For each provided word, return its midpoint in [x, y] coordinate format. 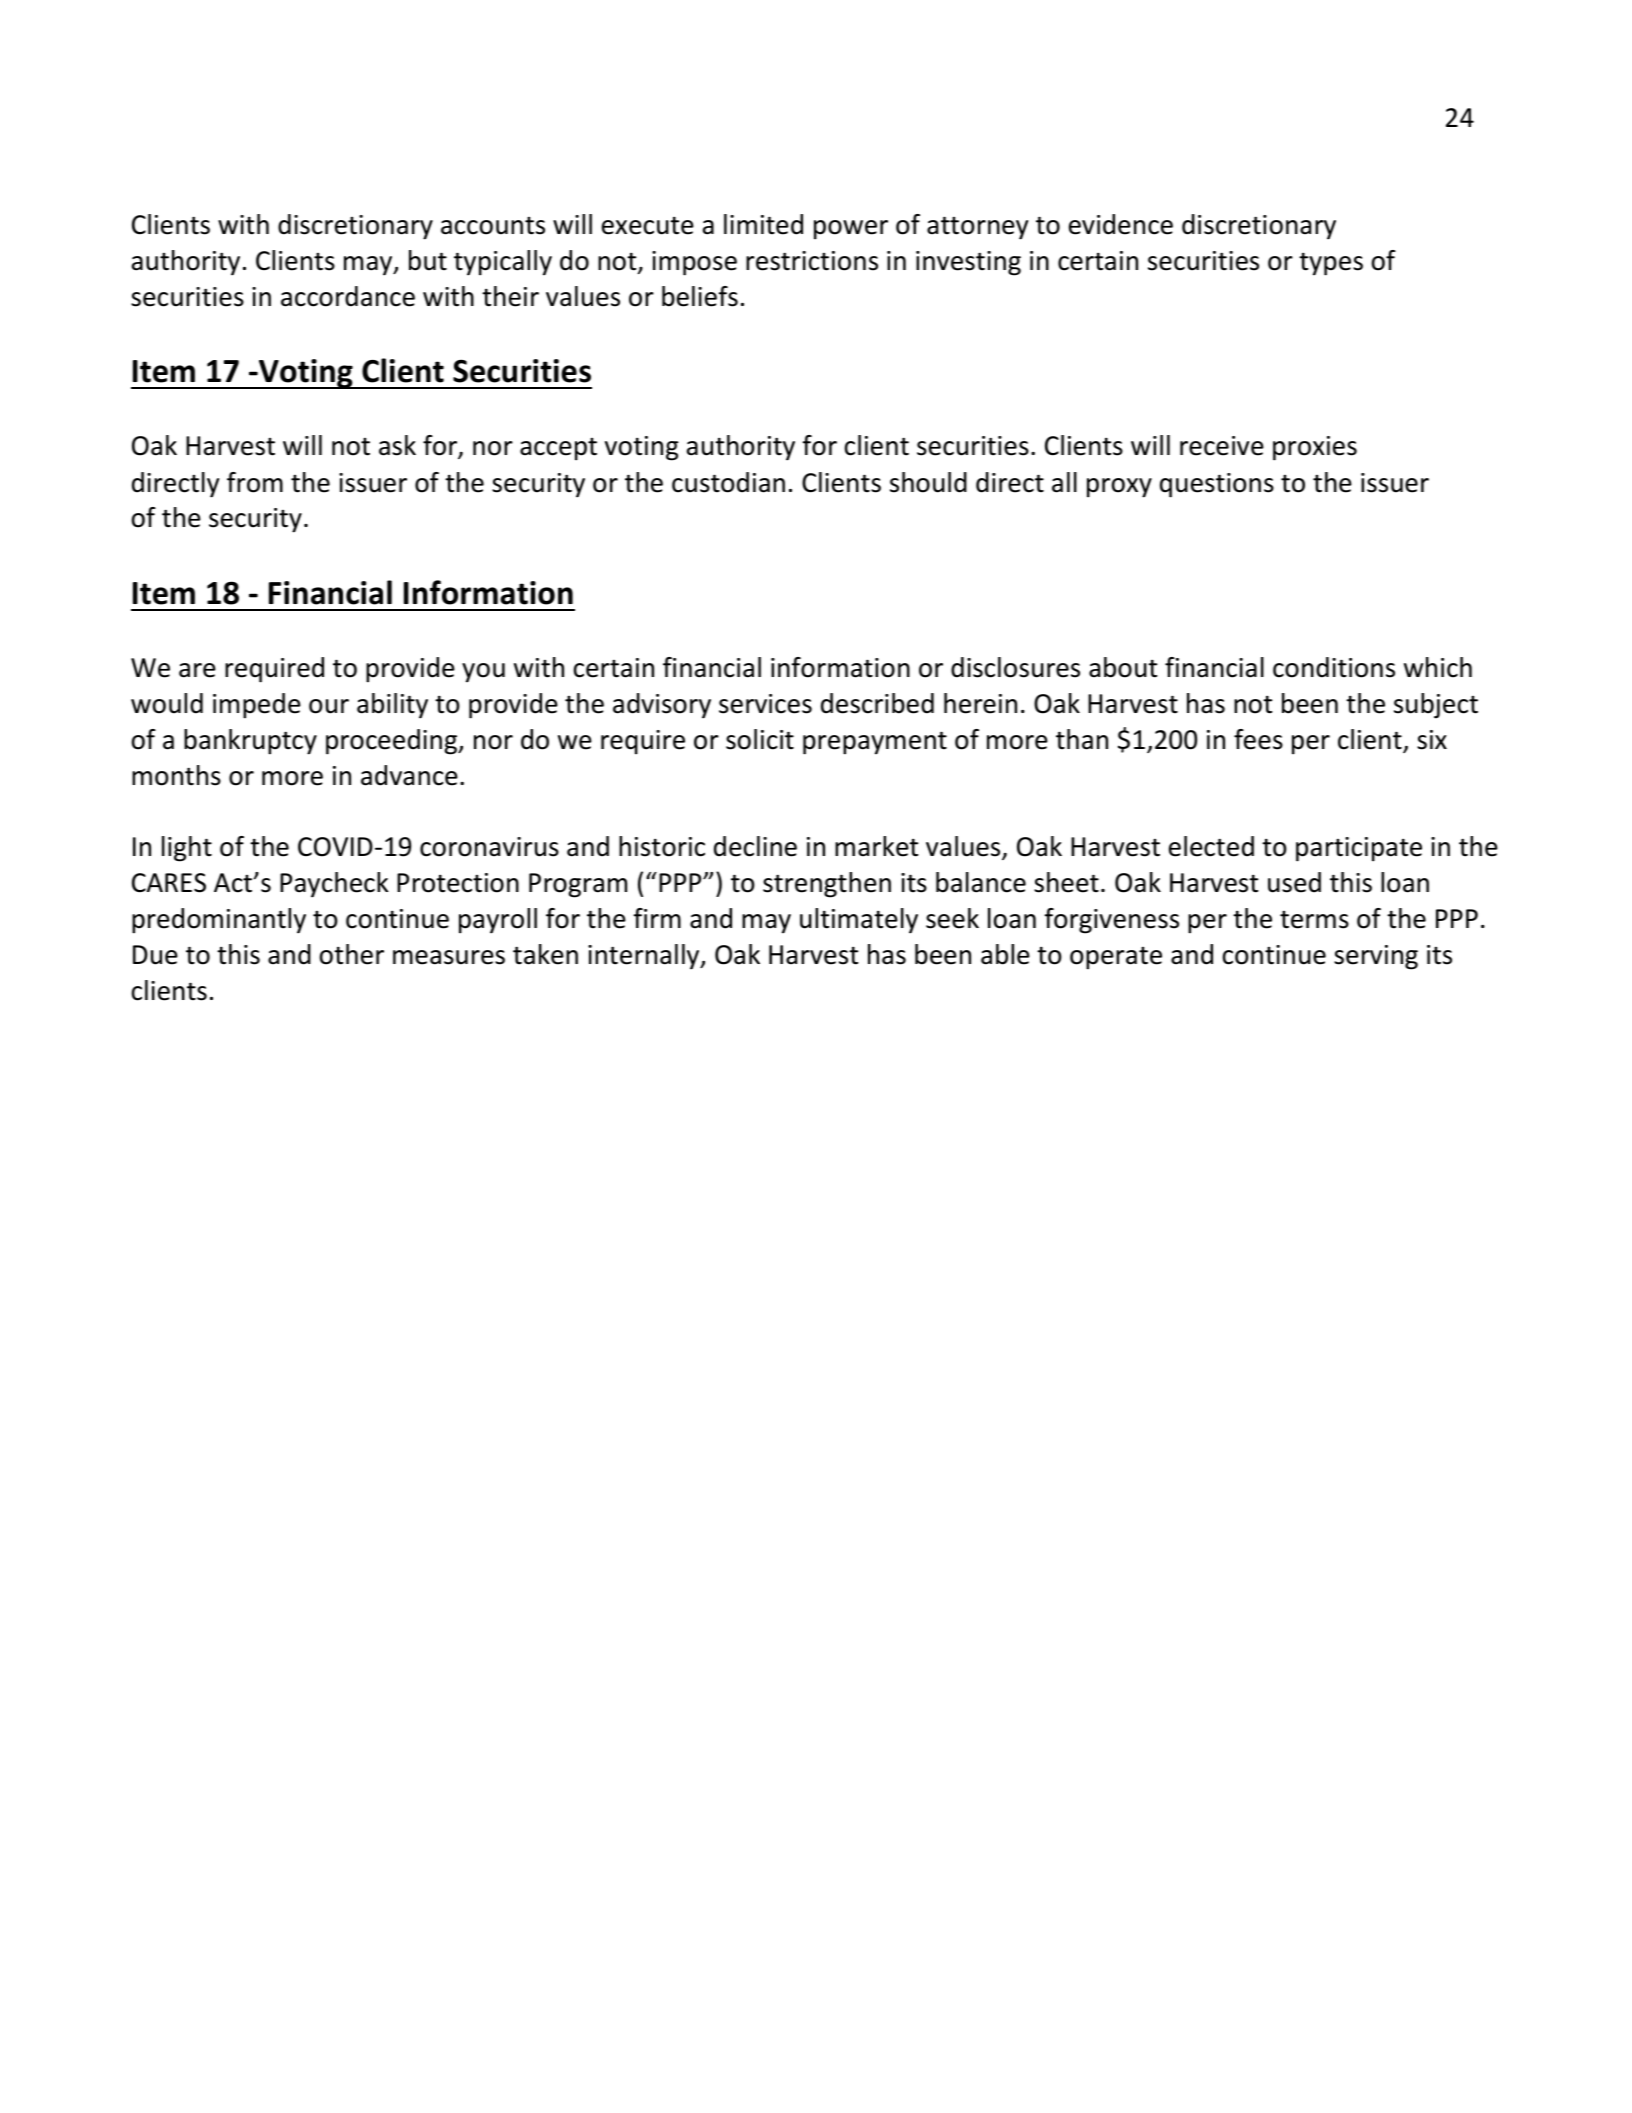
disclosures [1015, 667]
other [352, 954]
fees [1258, 739]
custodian [728, 482]
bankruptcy [250, 742]
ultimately [859, 921]
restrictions [812, 261]
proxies [1315, 448]
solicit [760, 739]
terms [1314, 920]
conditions [1334, 667]
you [483, 673]
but [428, 260]
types [1331, 264]
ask [397, 445]
